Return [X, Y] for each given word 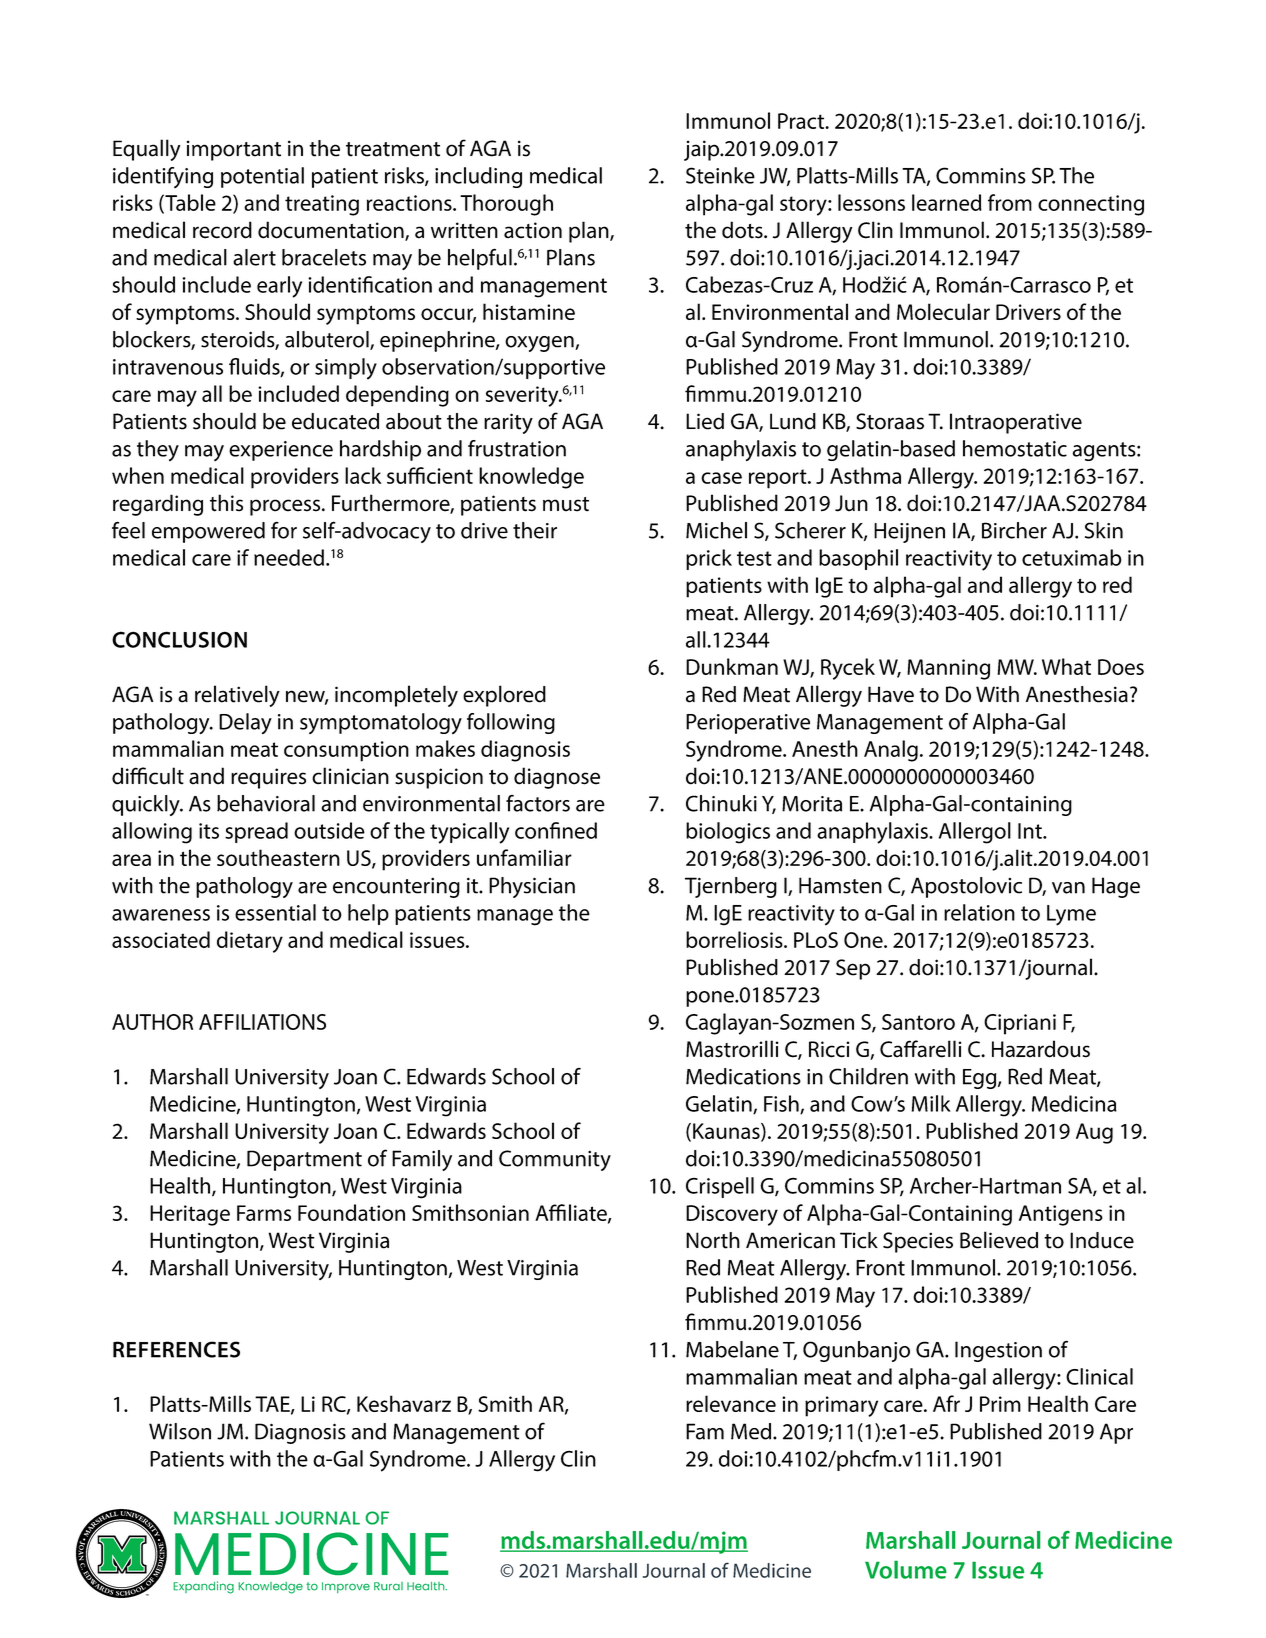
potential [262, 177]
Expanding [203, 1587]
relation [979, 912]
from [1010, 202]
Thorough [506, 205]
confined [556, 830]
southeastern [278, 857]
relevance [731, 1403]
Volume [906, 1570]
